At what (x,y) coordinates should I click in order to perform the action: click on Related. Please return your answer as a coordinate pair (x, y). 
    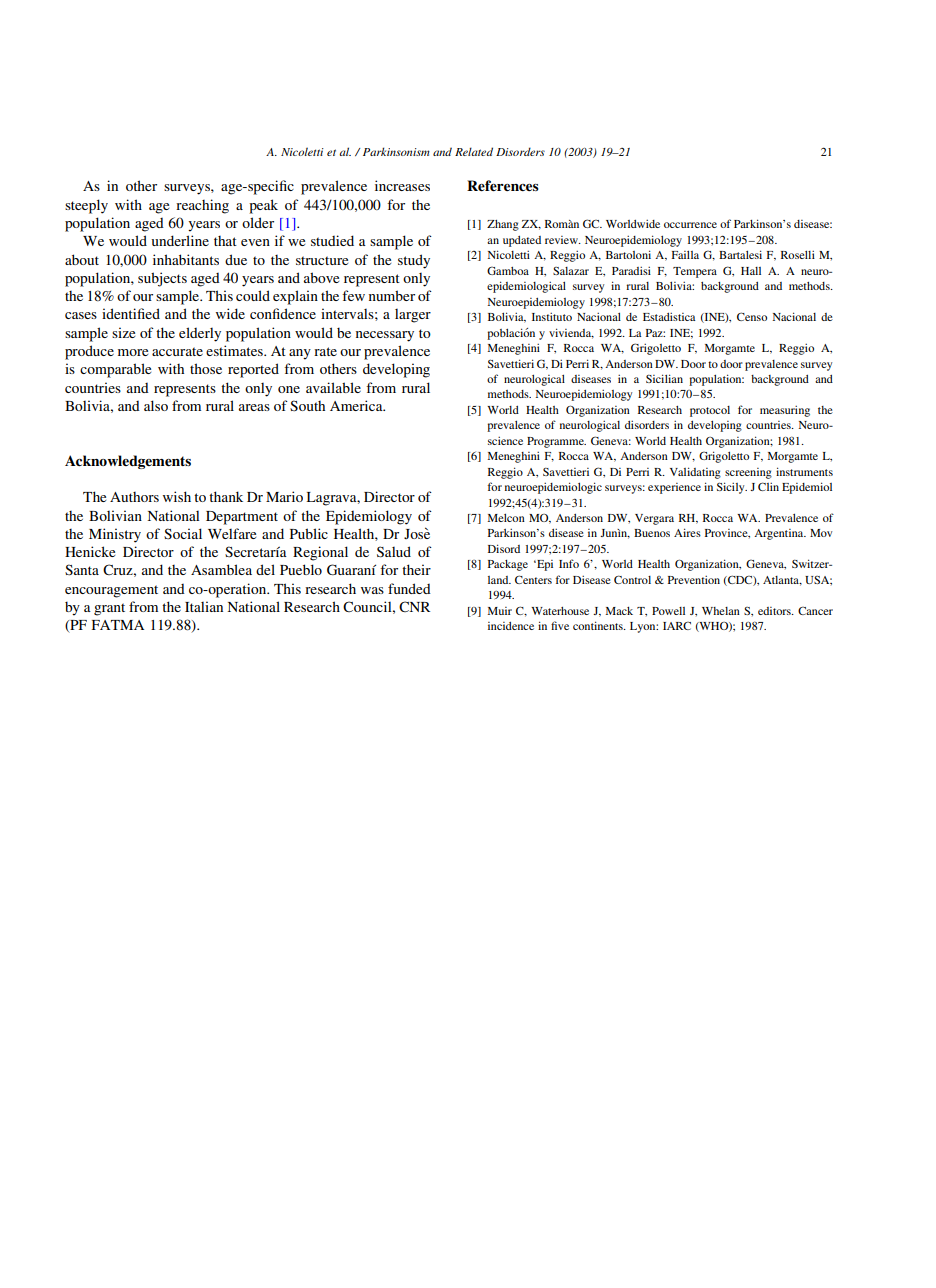
    Looking at the image, I should click on (474, 151).
